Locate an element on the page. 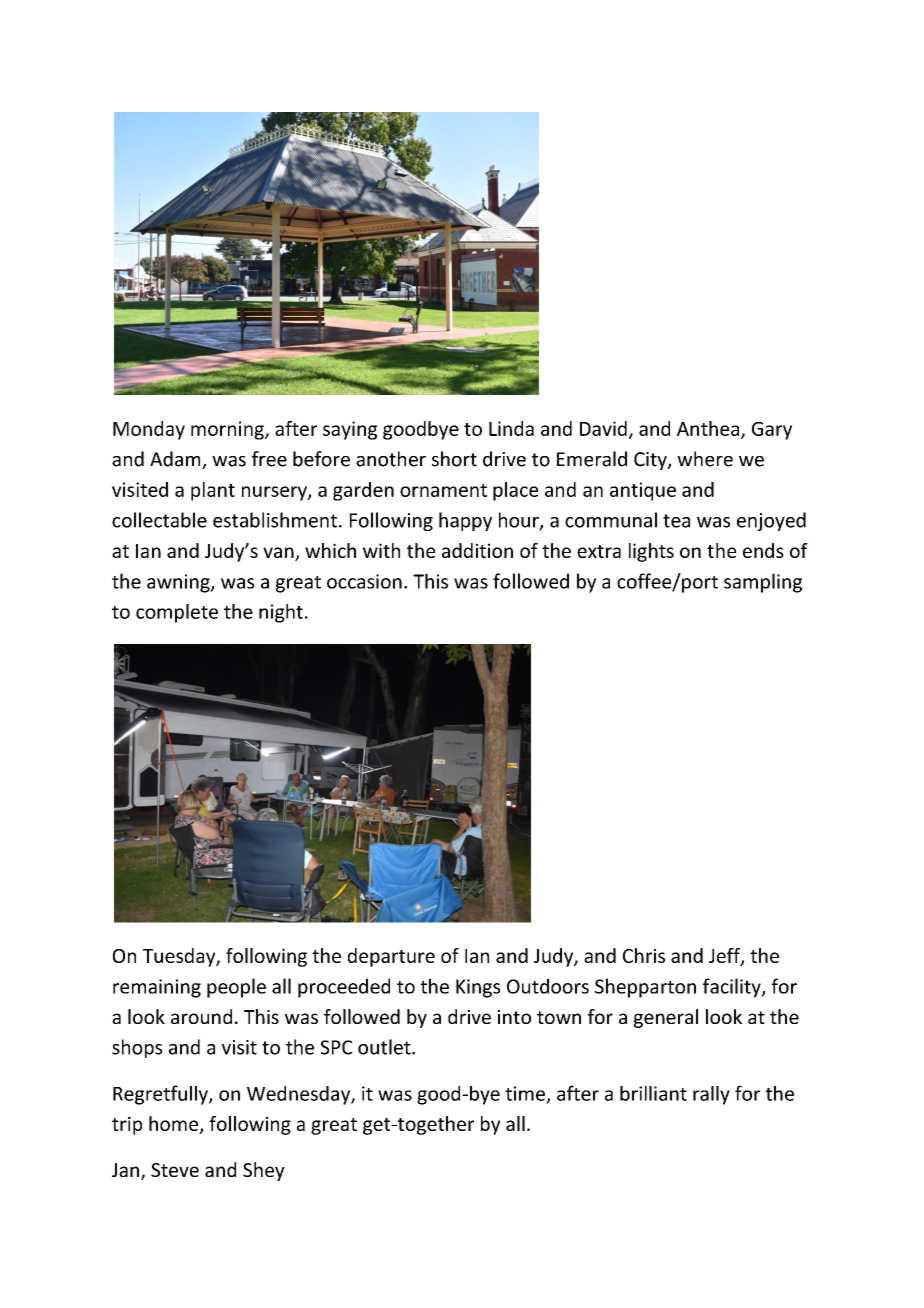 The image size is (924, 1308). Steve is located at coordinates (175, 1170).
